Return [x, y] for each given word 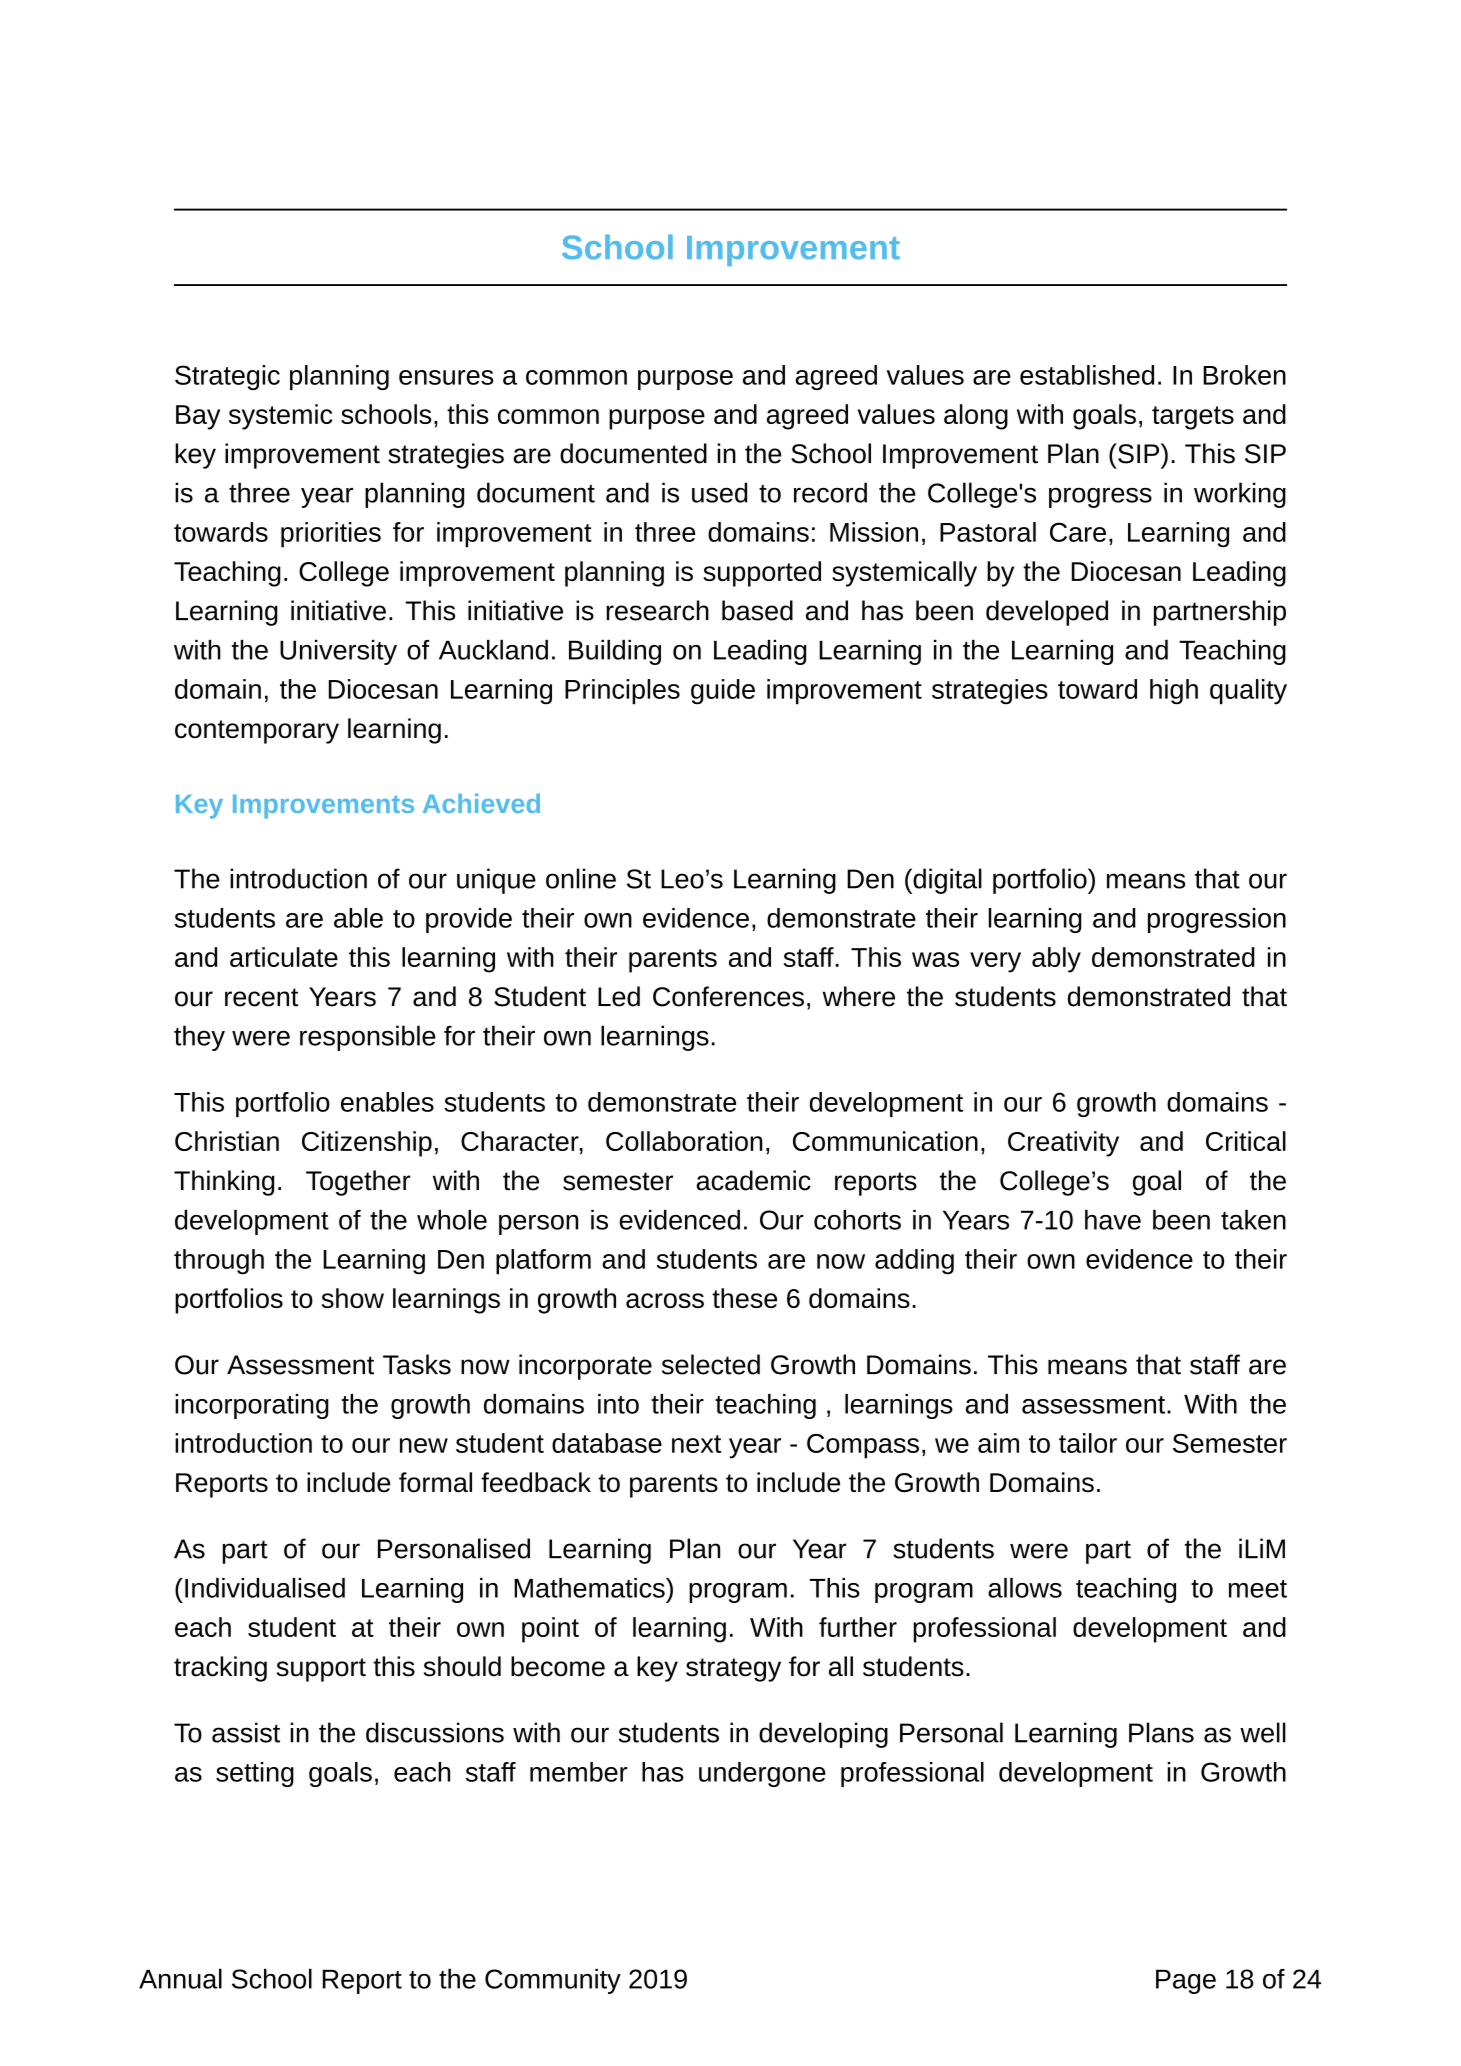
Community [553, 1981]
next [696, 1444]
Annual [180, 1978]
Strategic [227, 377]
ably [1056, 960]
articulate [284, 957]
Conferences [728, 996]
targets [1193, 418]
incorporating [252, 1406]
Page [1186, 1981]
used [719, 492]
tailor [1088, 1443]
